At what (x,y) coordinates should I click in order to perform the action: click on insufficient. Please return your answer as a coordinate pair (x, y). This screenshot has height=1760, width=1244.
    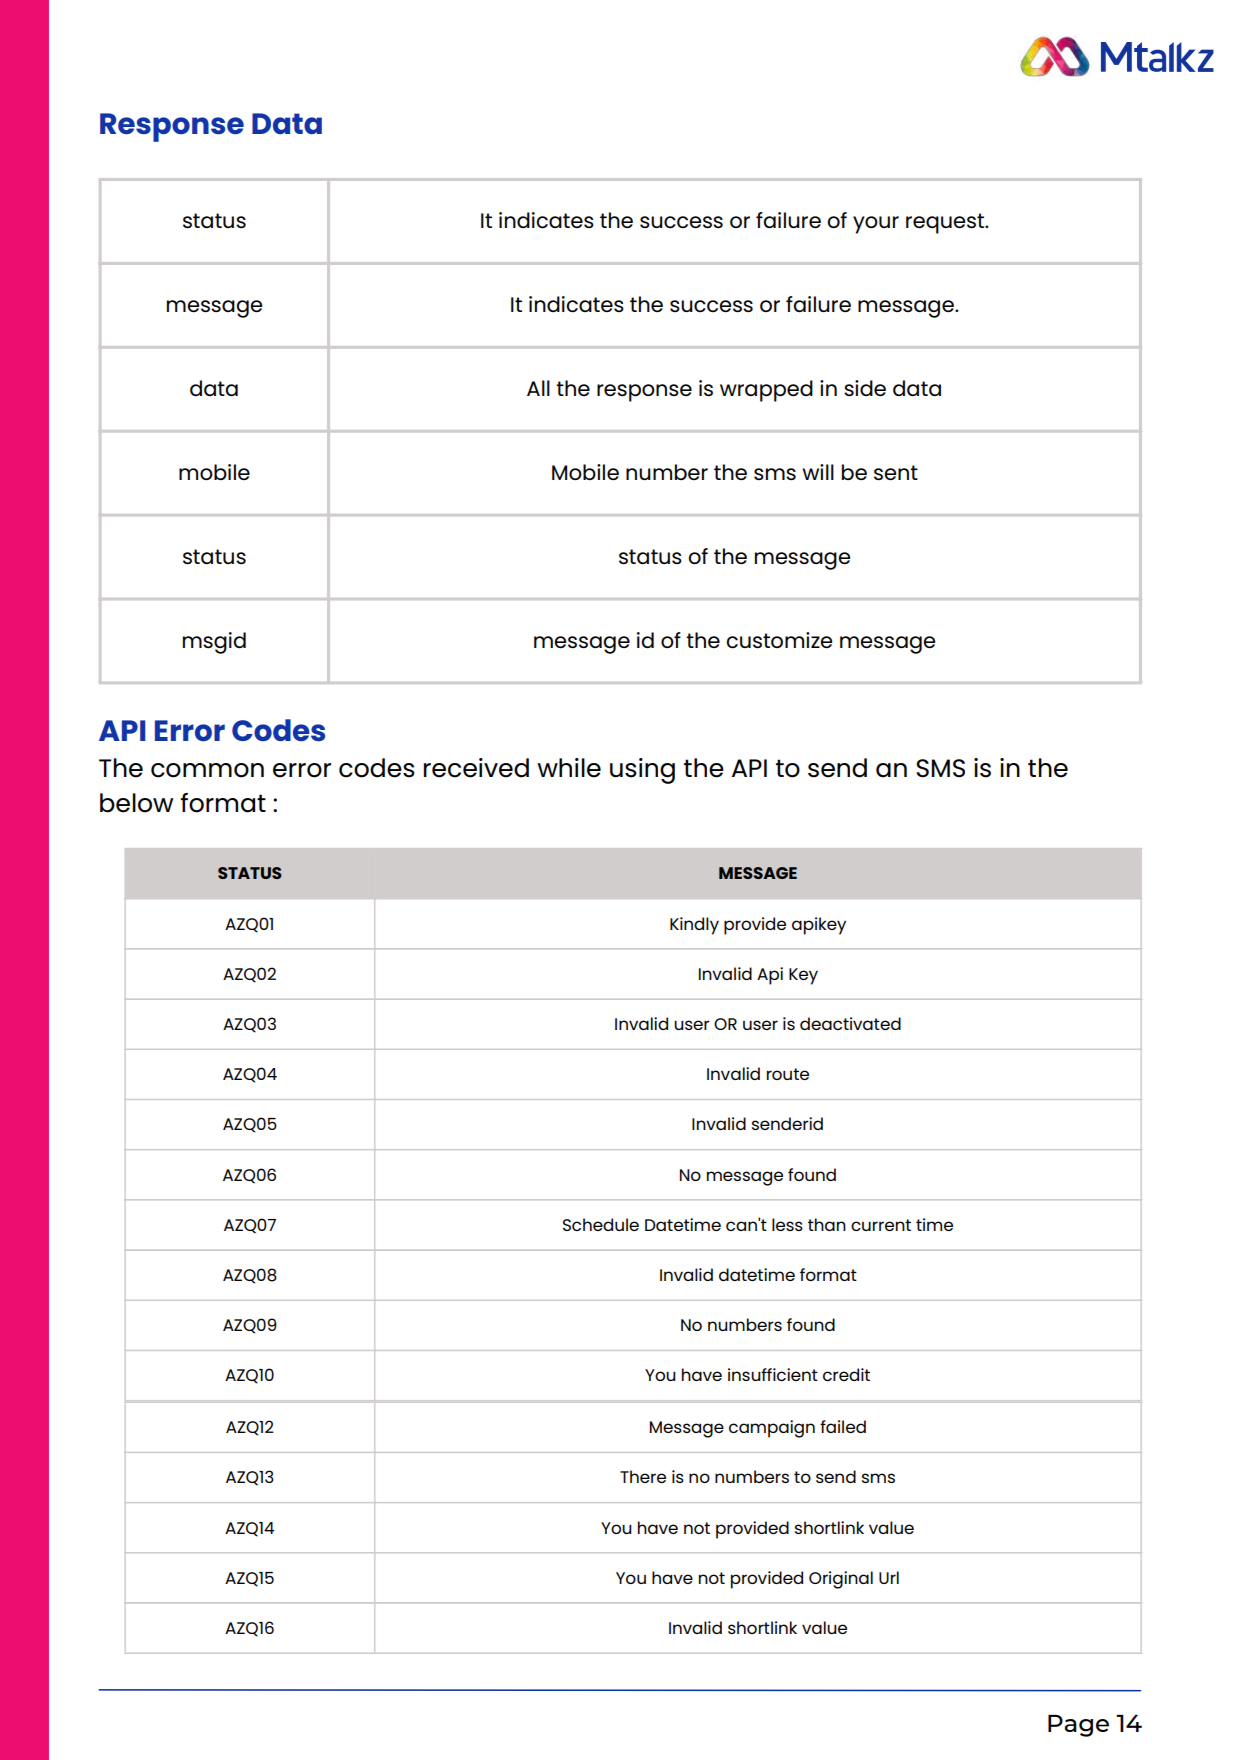
    Looking at the image, I should click on (773, 1374).
